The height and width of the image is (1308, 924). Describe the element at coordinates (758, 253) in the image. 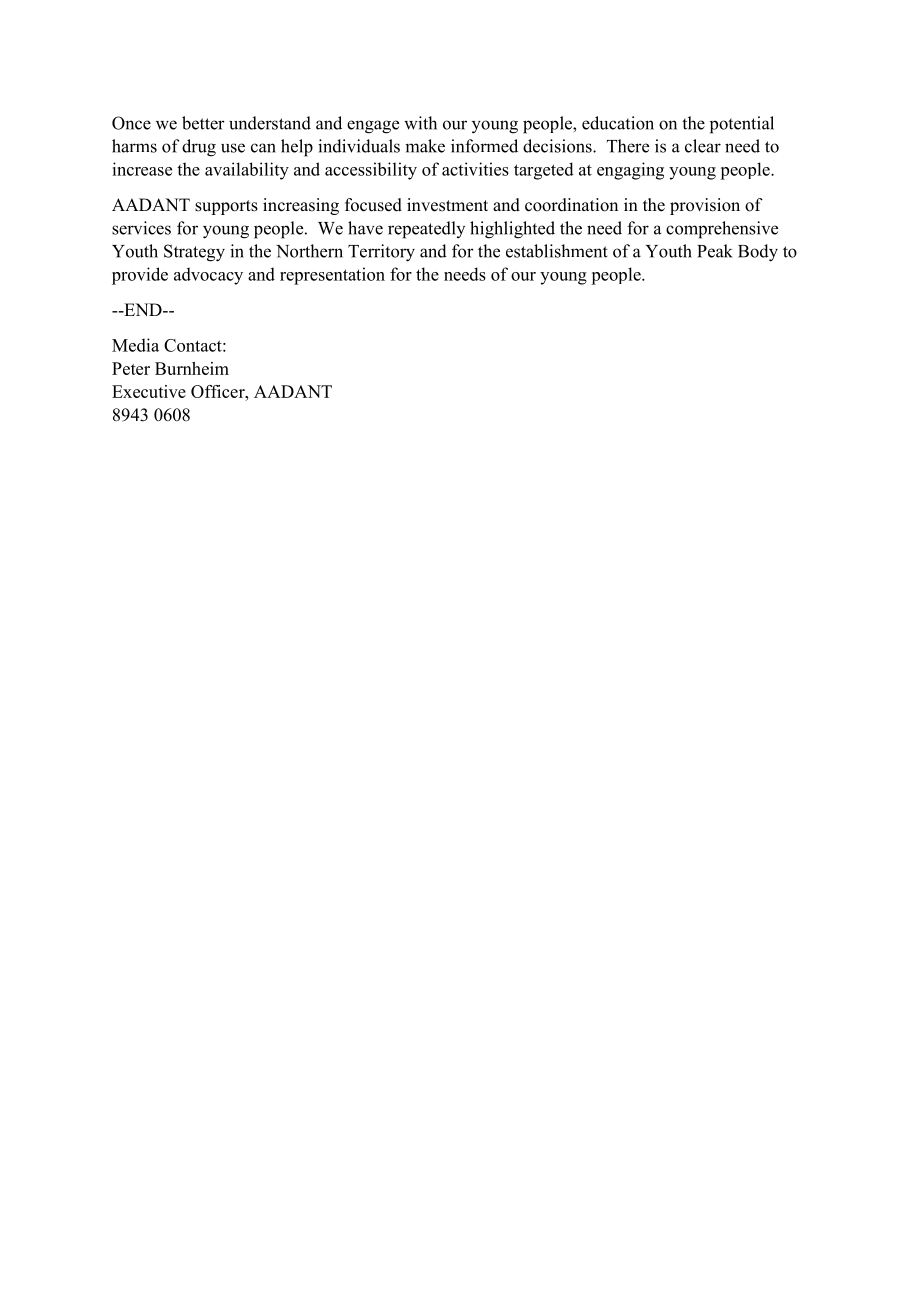

I see `Body` at that location.
